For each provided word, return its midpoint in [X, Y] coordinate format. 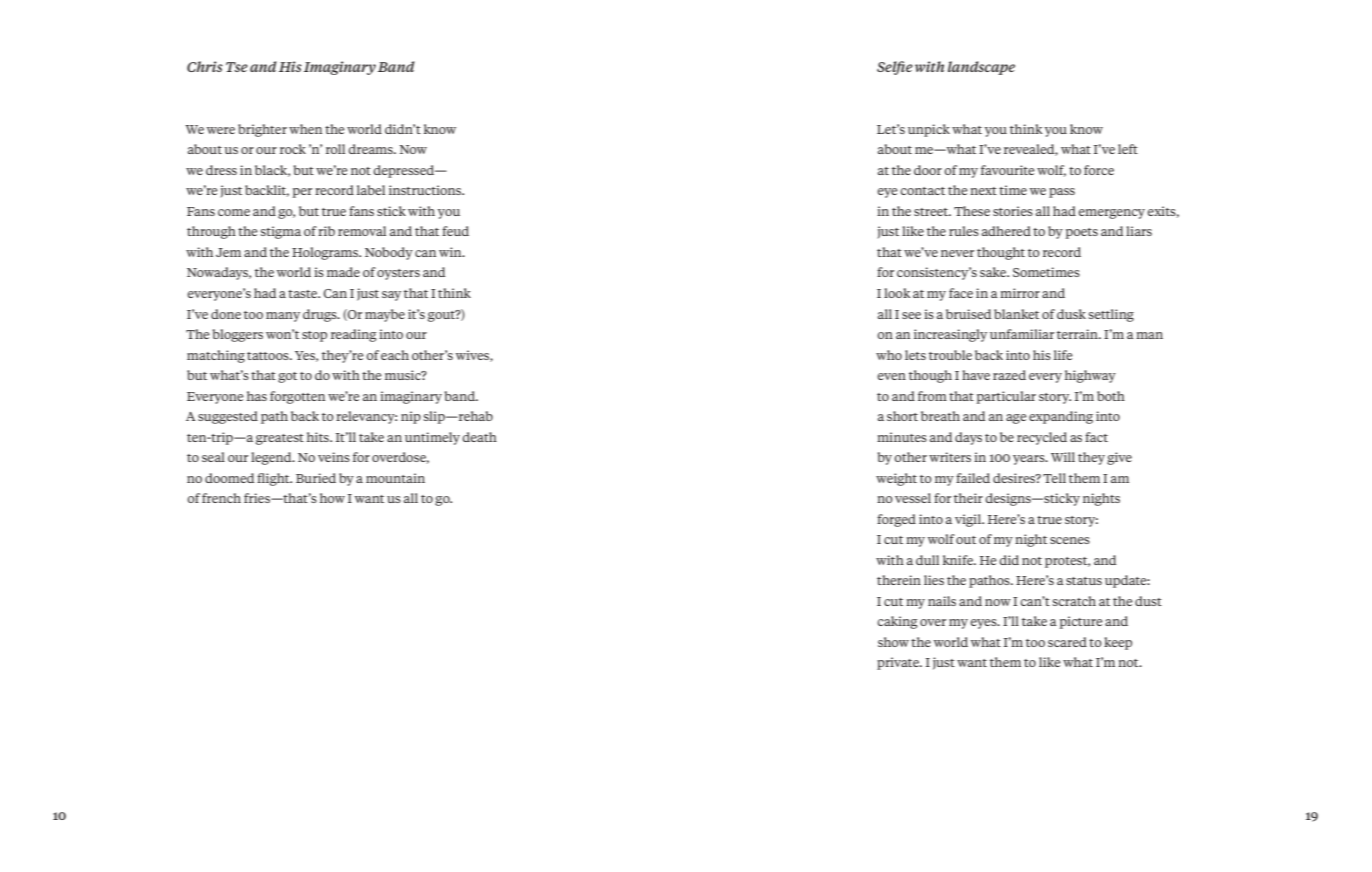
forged [896, 520]
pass [1062, 193]
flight [274, 479]
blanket [1016, 314]
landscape [981, 68]
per [302, 193]
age [1016, 419]
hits [319, 437]
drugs [321, 315]
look [897, 293]
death [479, 437]
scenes [1070, 540]
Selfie [895, 68]
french [221, 498]
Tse [237, 67]
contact [922, 191]
